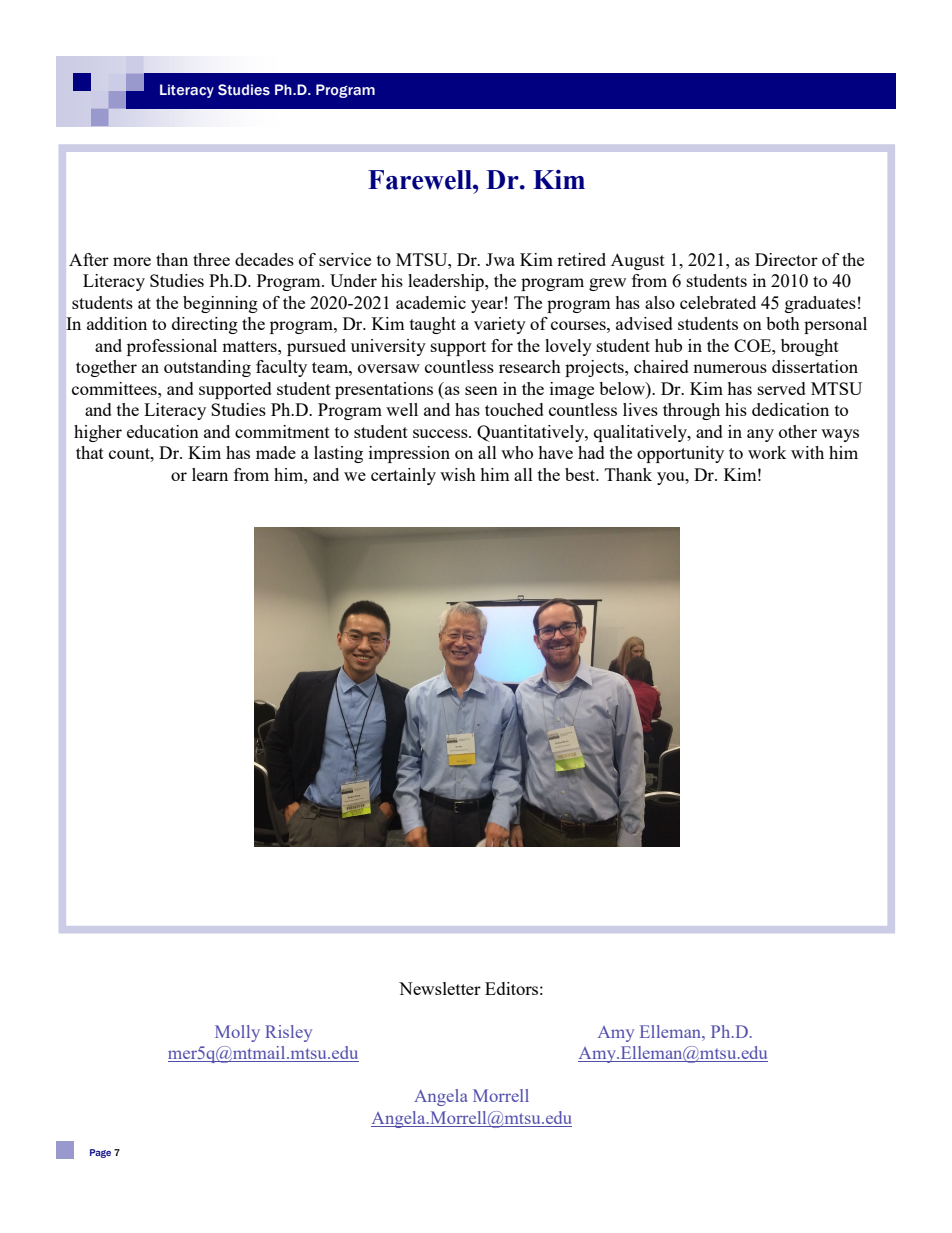 The image size is (952, 1233). I want to click on certainly, so click(403, 476).
